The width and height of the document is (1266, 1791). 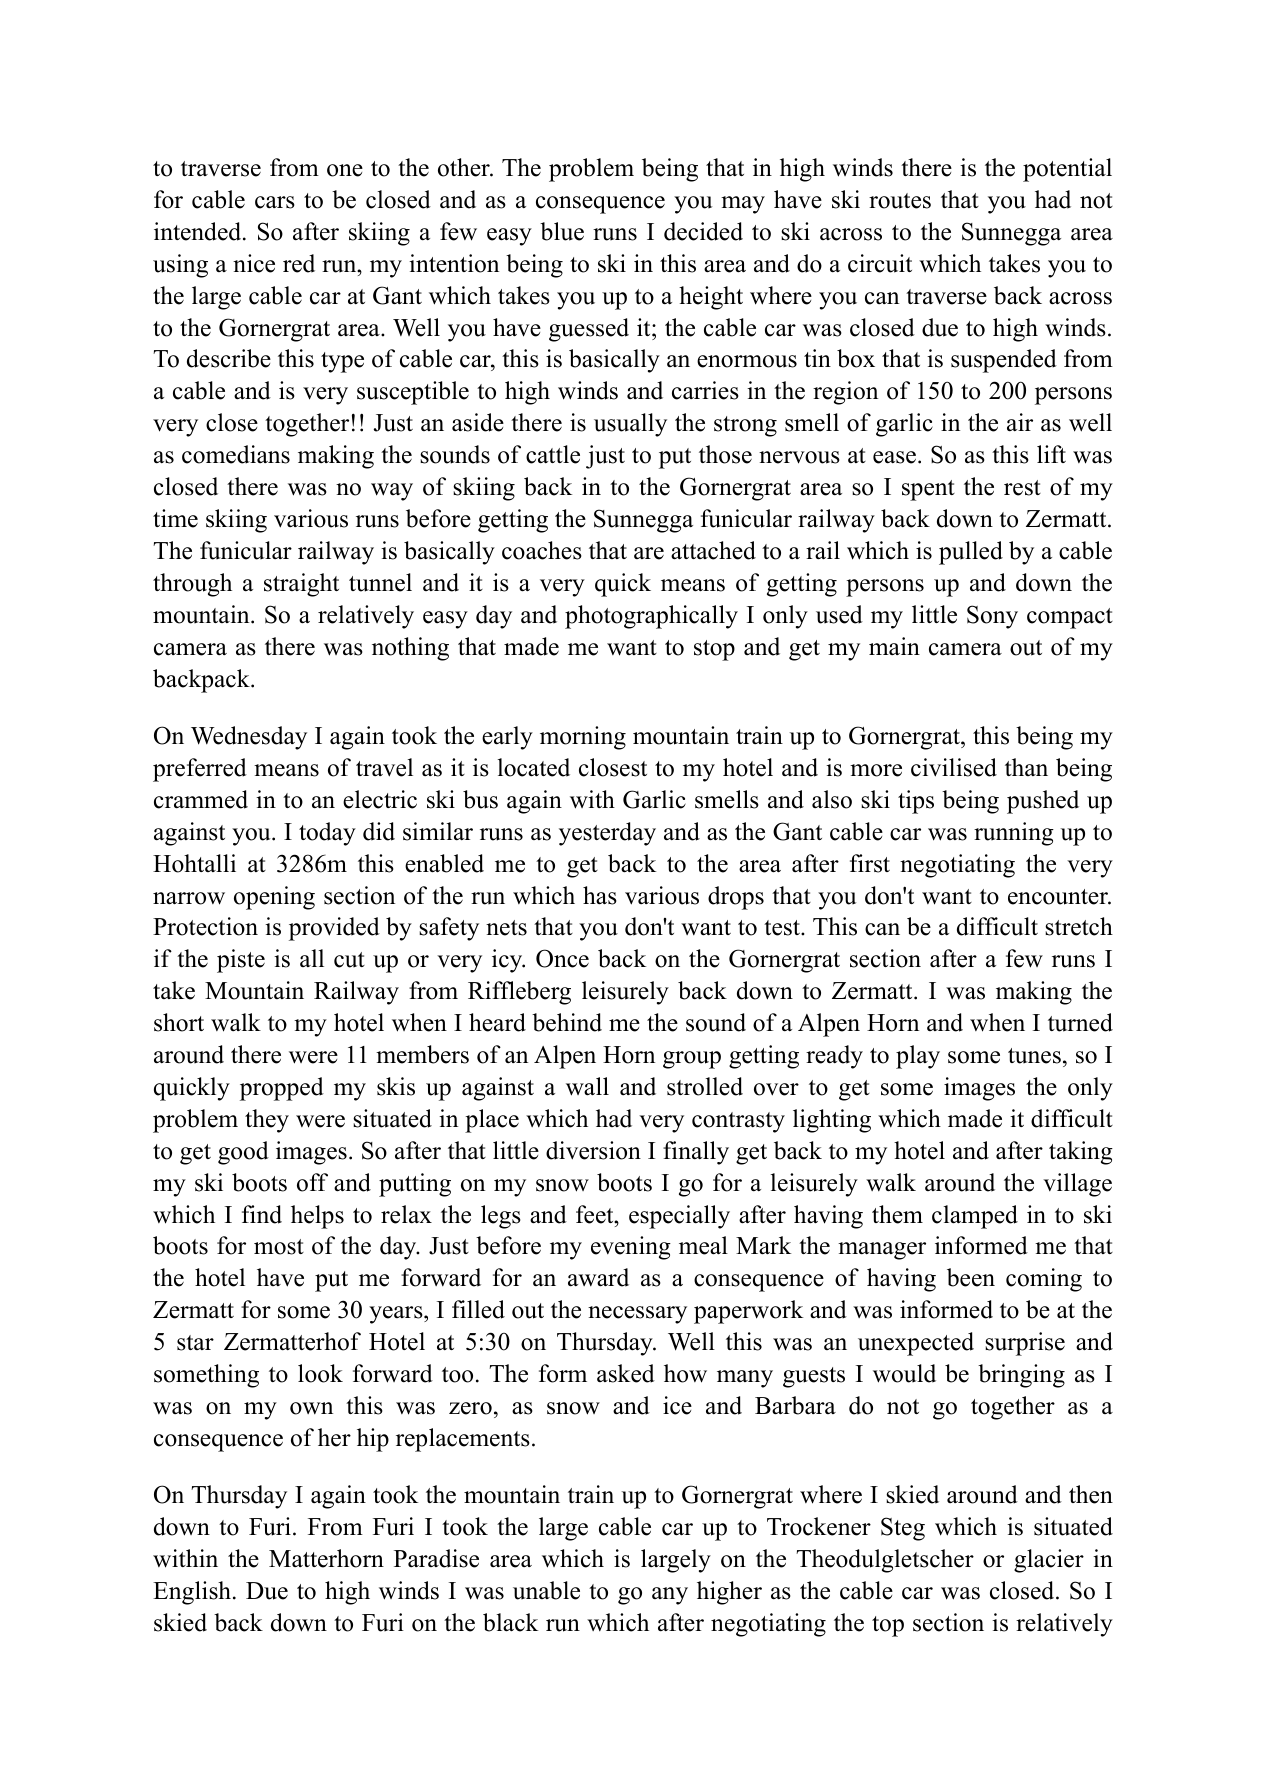 I want to click on unable, so click(x=546, y=1590).
